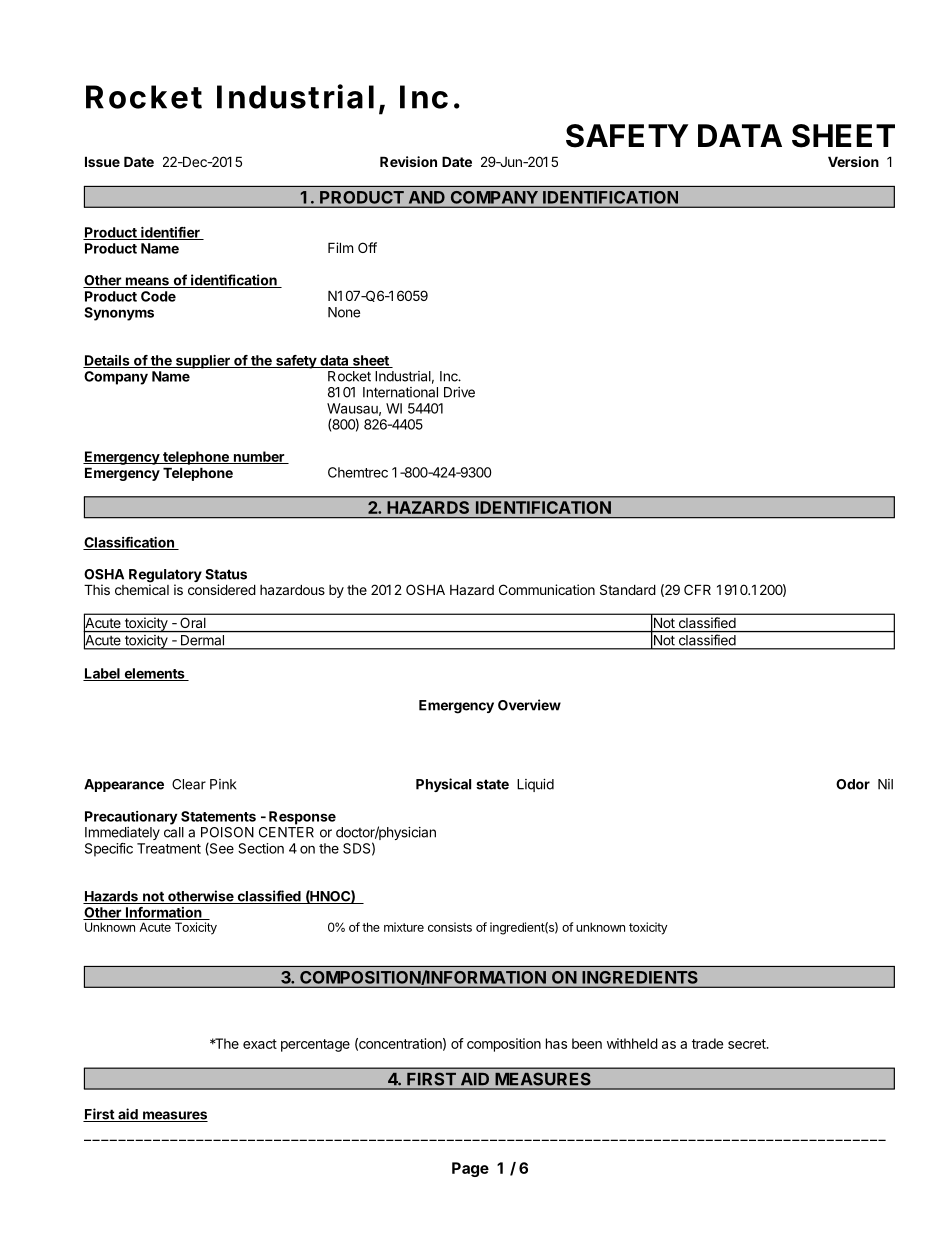  What do you see at coordinates (408, 161) in the document?
I see `Revision` at bounding box center [408, 161].
